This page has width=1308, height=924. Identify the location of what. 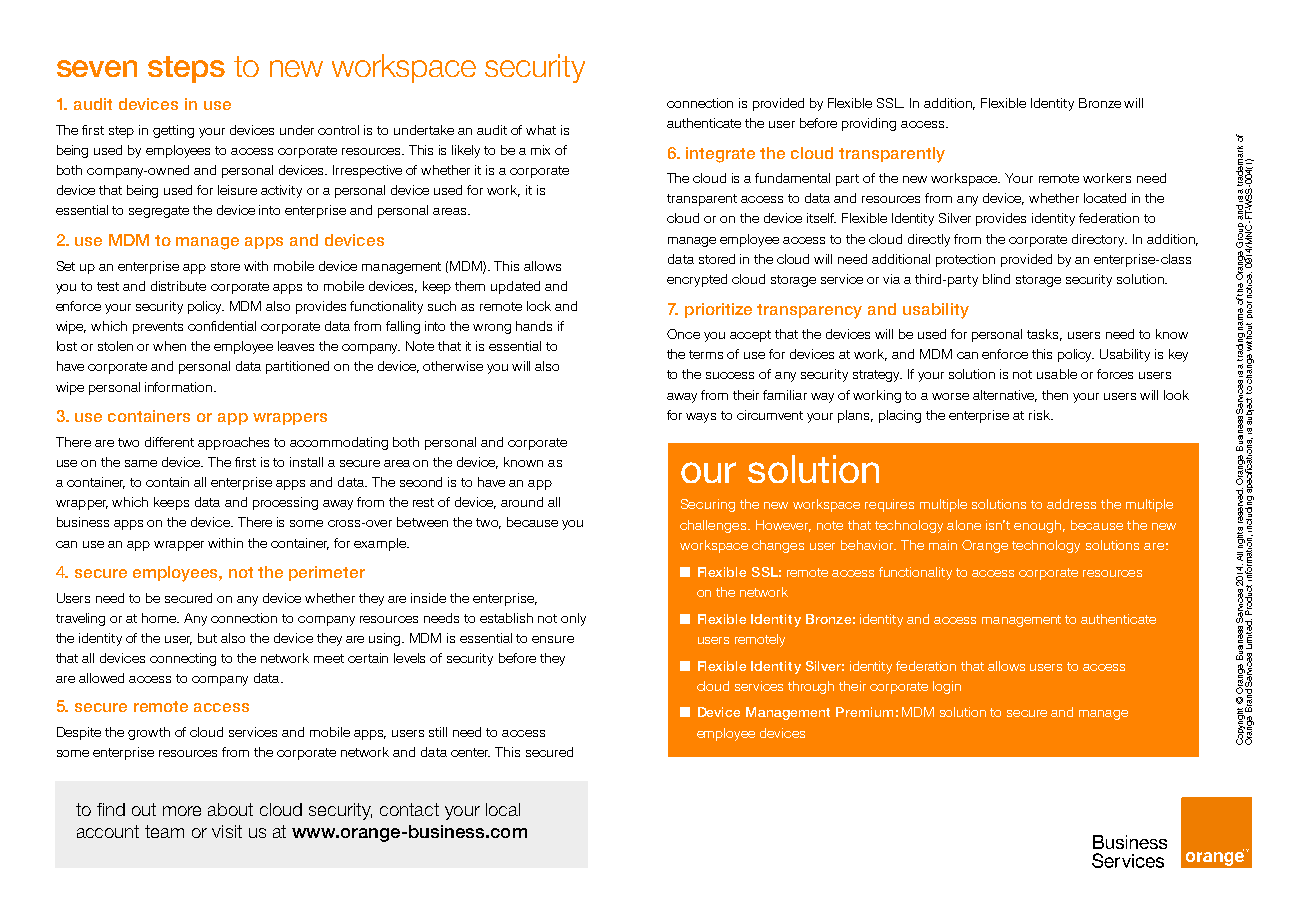
(541, 130).
